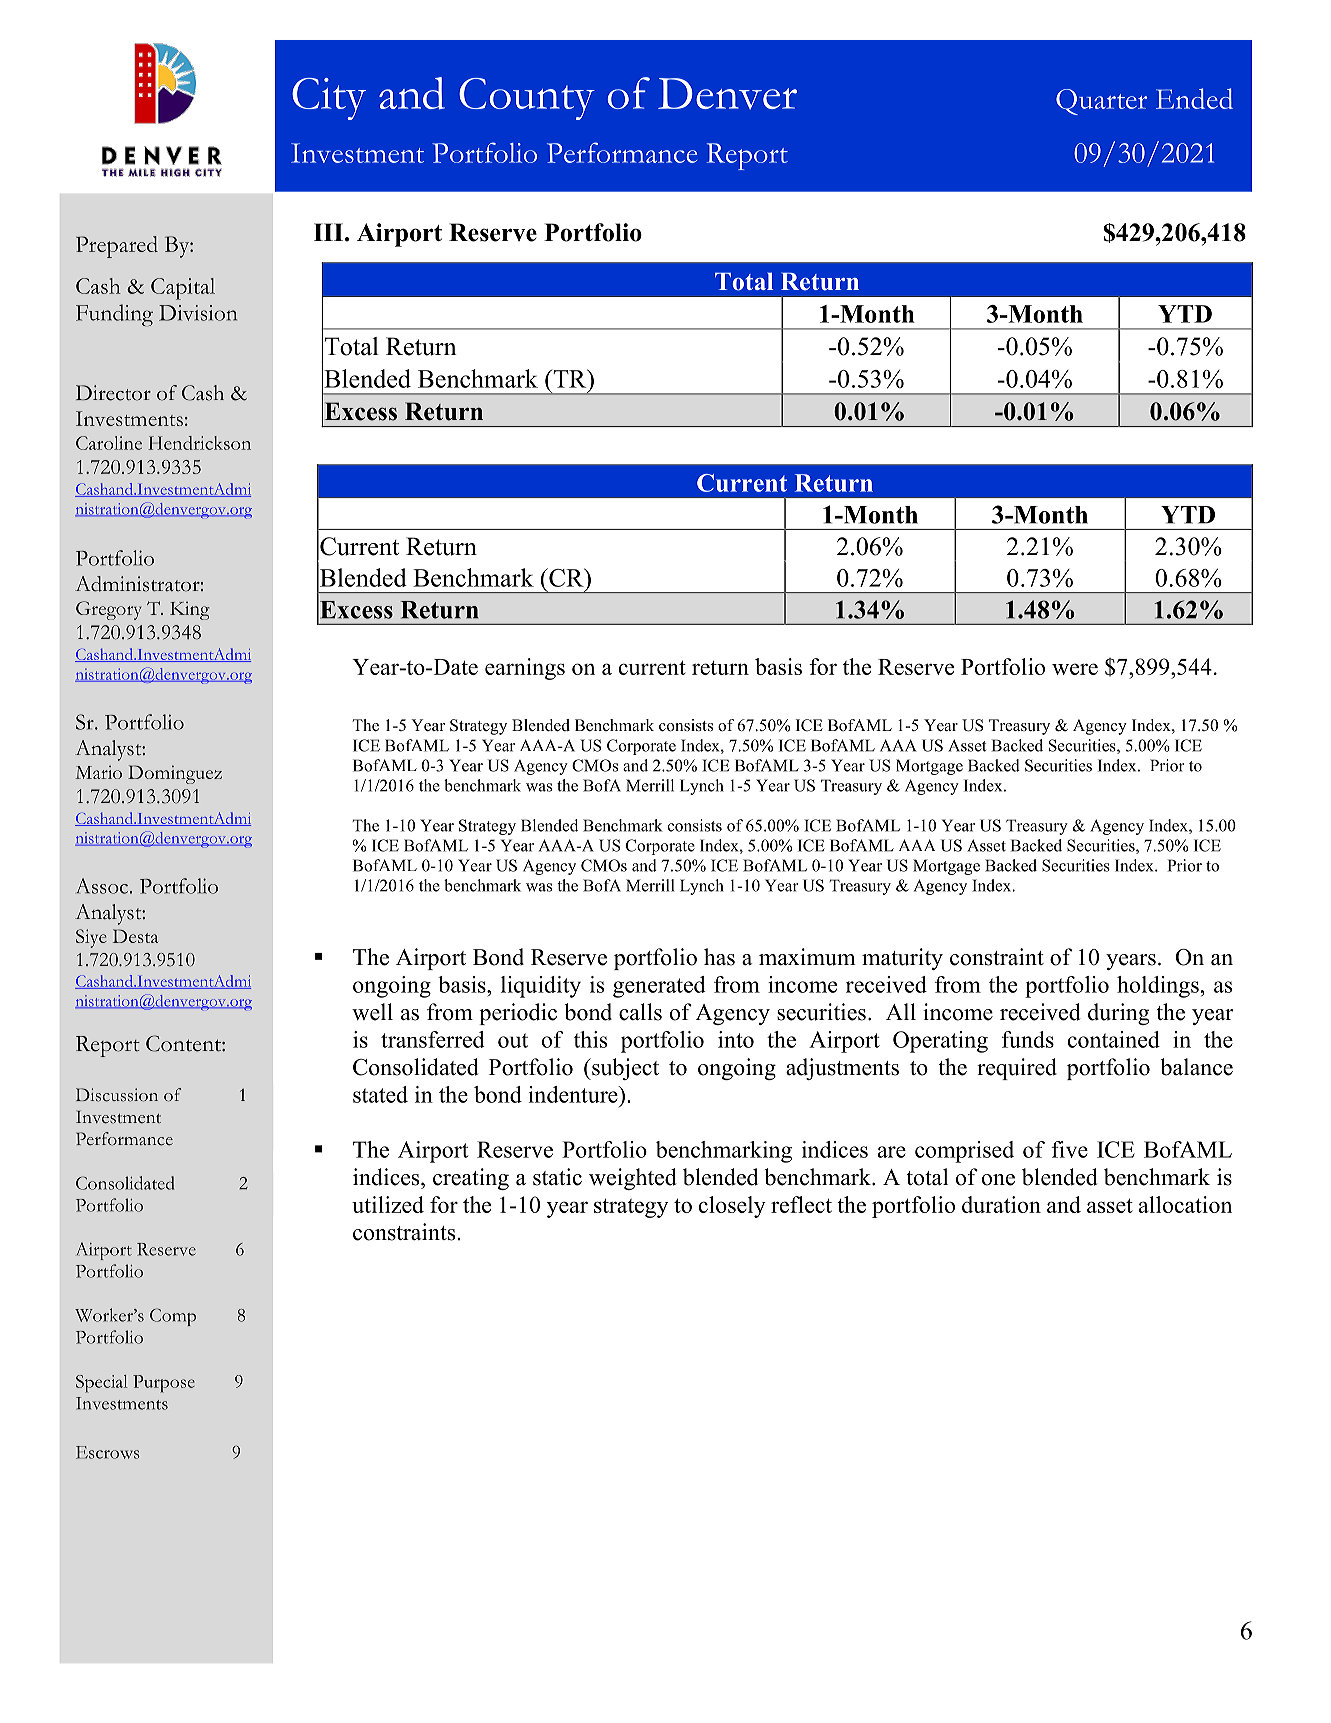 The height and width of the document is (1723, 1331). Describe the element at coordinates (164, 1384) in the document. I see `Purpose` at that location.
